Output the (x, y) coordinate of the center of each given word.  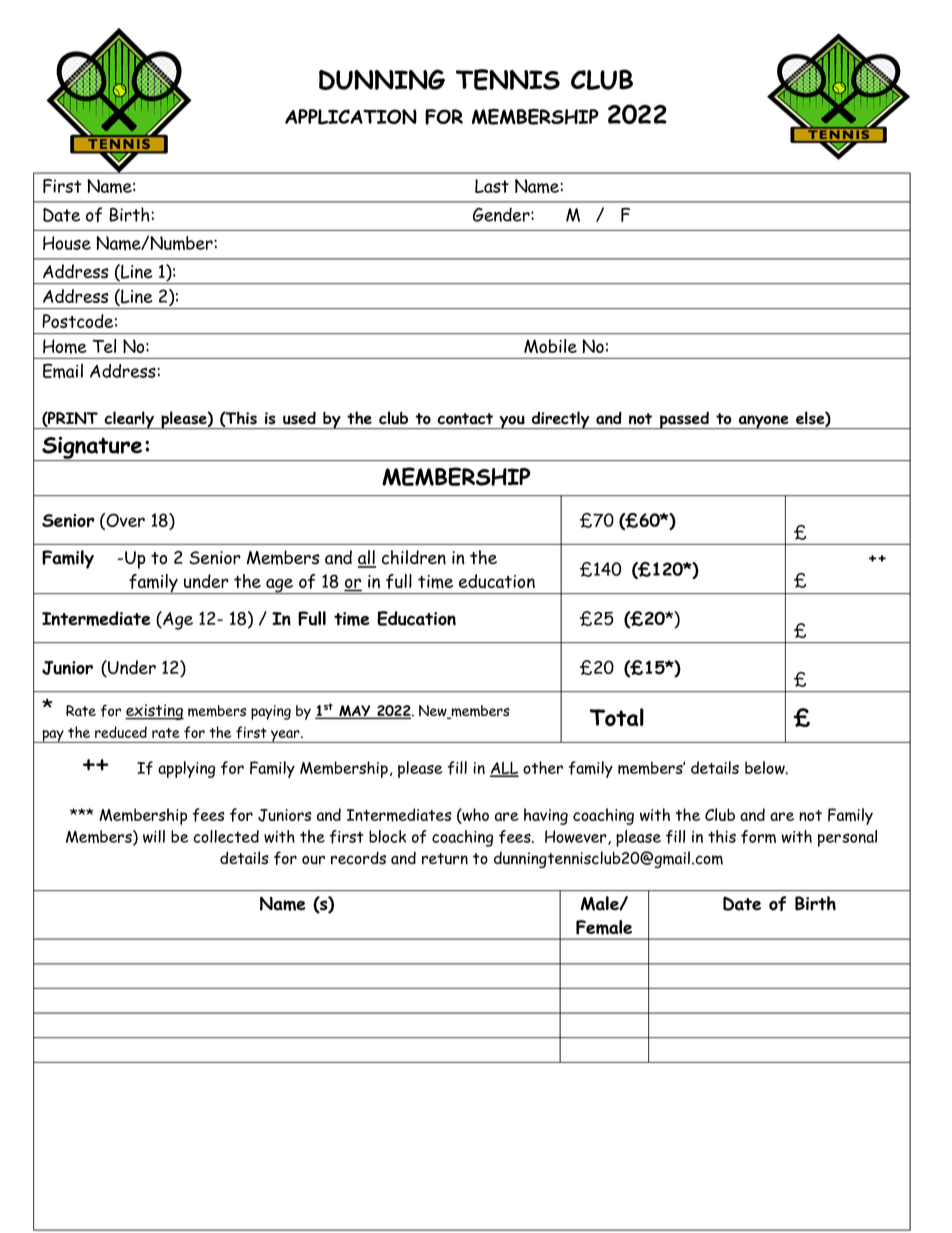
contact (465, 419)
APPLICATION (351, 117)
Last (492, 186)
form (758, 837)
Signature (92, 448)
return (445, 859)
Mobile (550, 346)
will (154, 836)
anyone (764, 422)
